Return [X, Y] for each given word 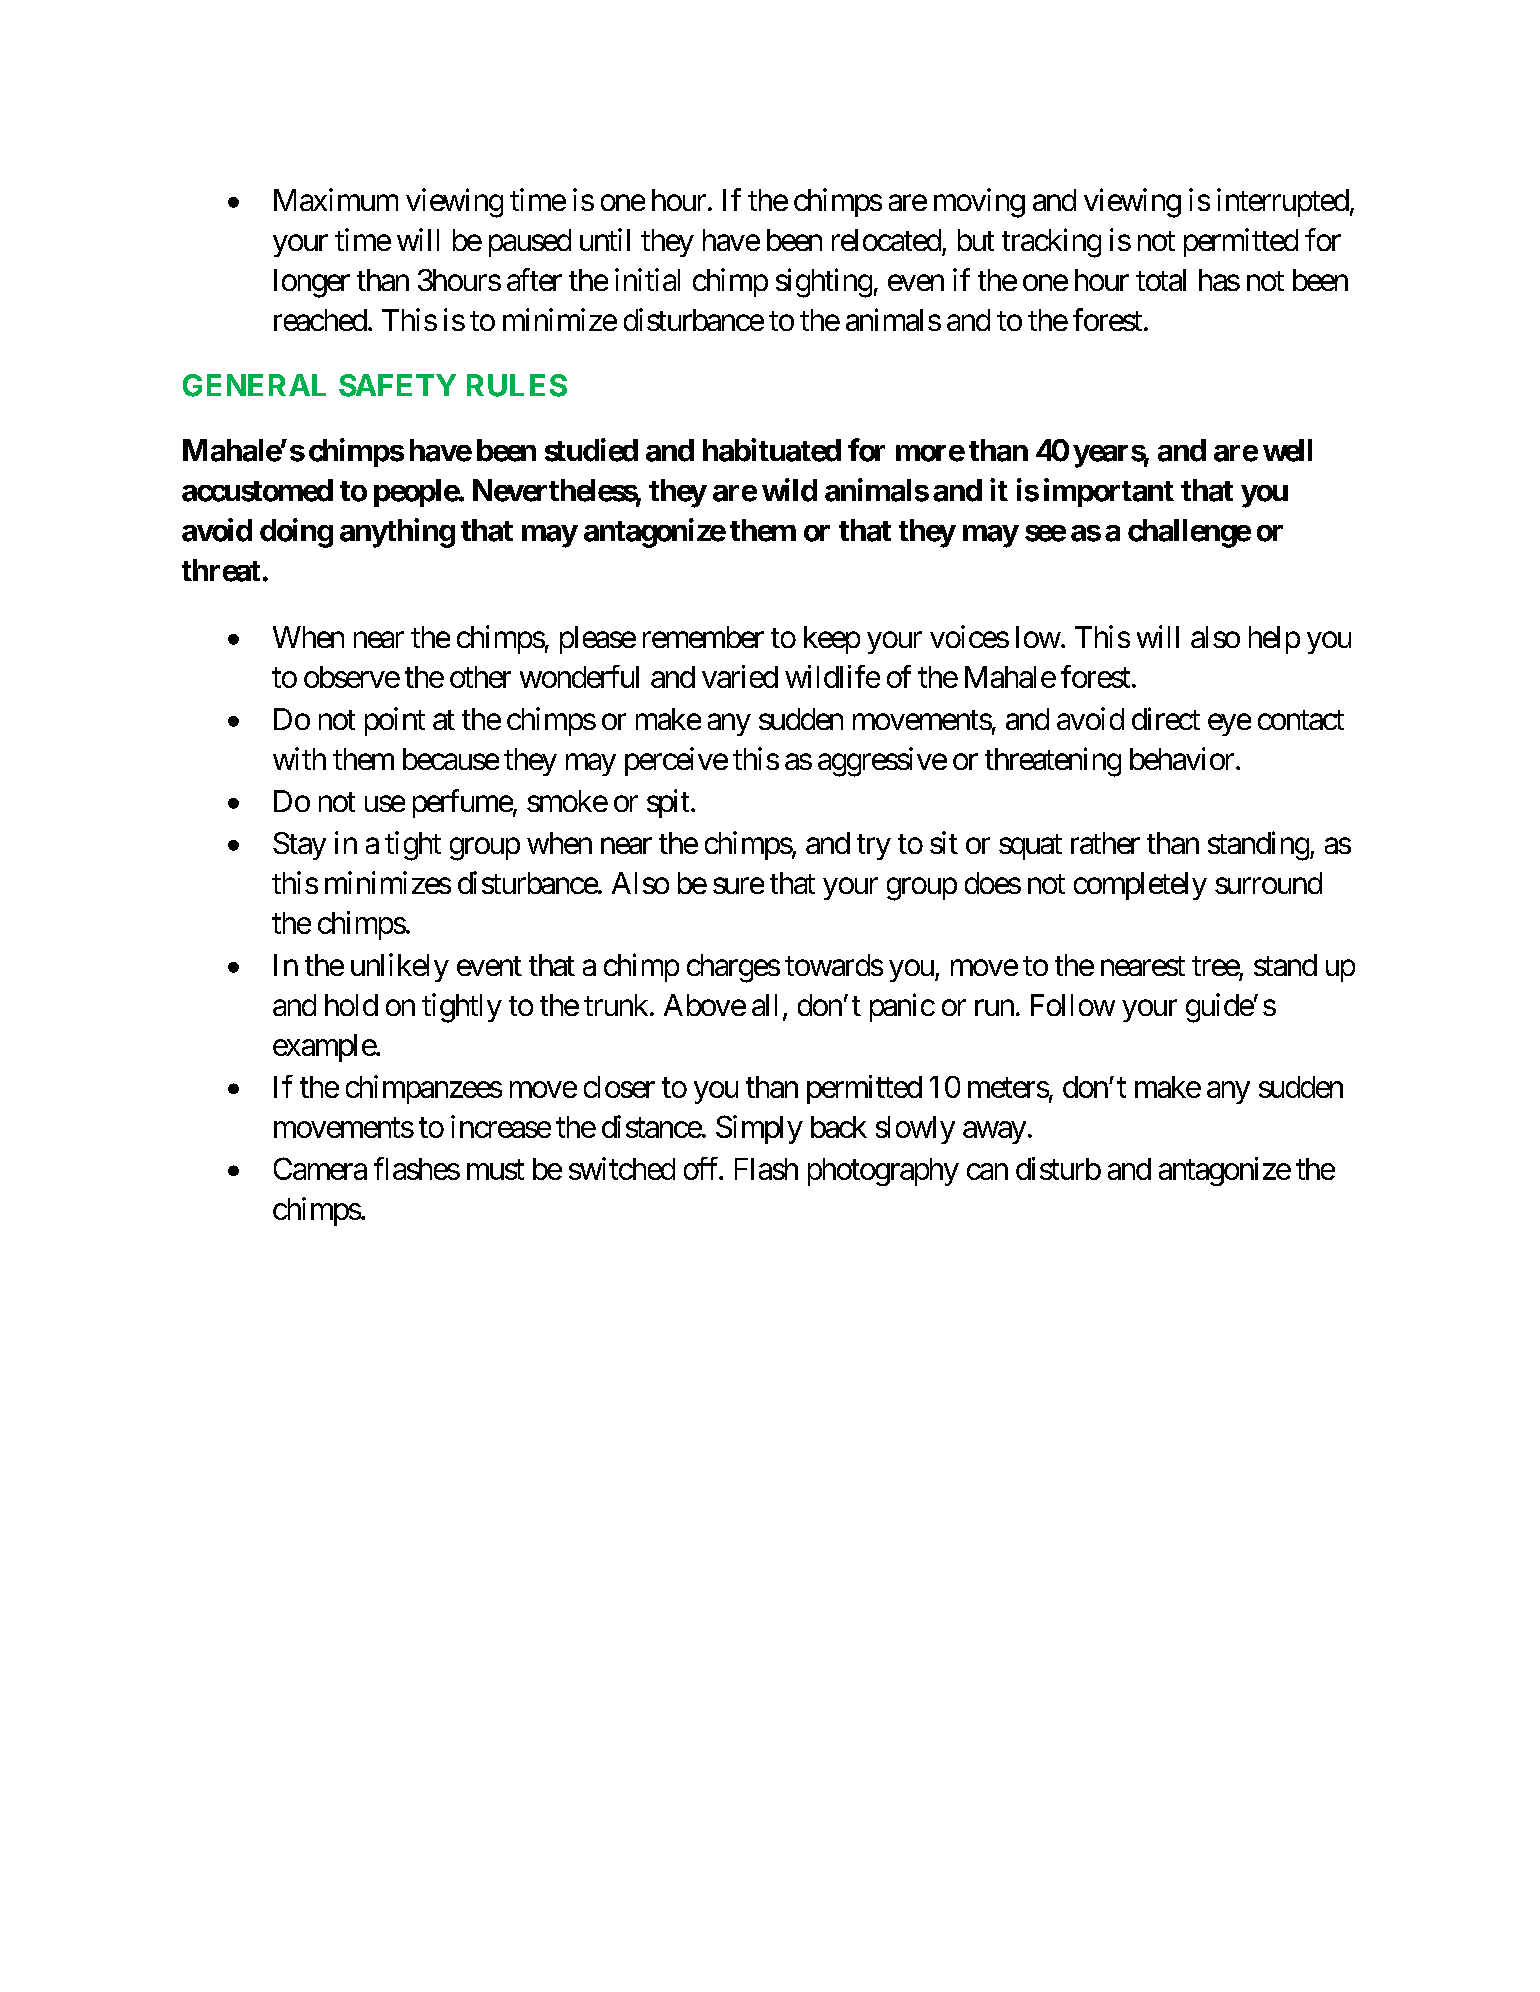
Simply [759, 1129]
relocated [886, 240]
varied [740, 676]
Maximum [336, 199]
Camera [320, 1168]
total [1161, 280]
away [994, 1133]
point [395, 721]
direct [1166, 718]
